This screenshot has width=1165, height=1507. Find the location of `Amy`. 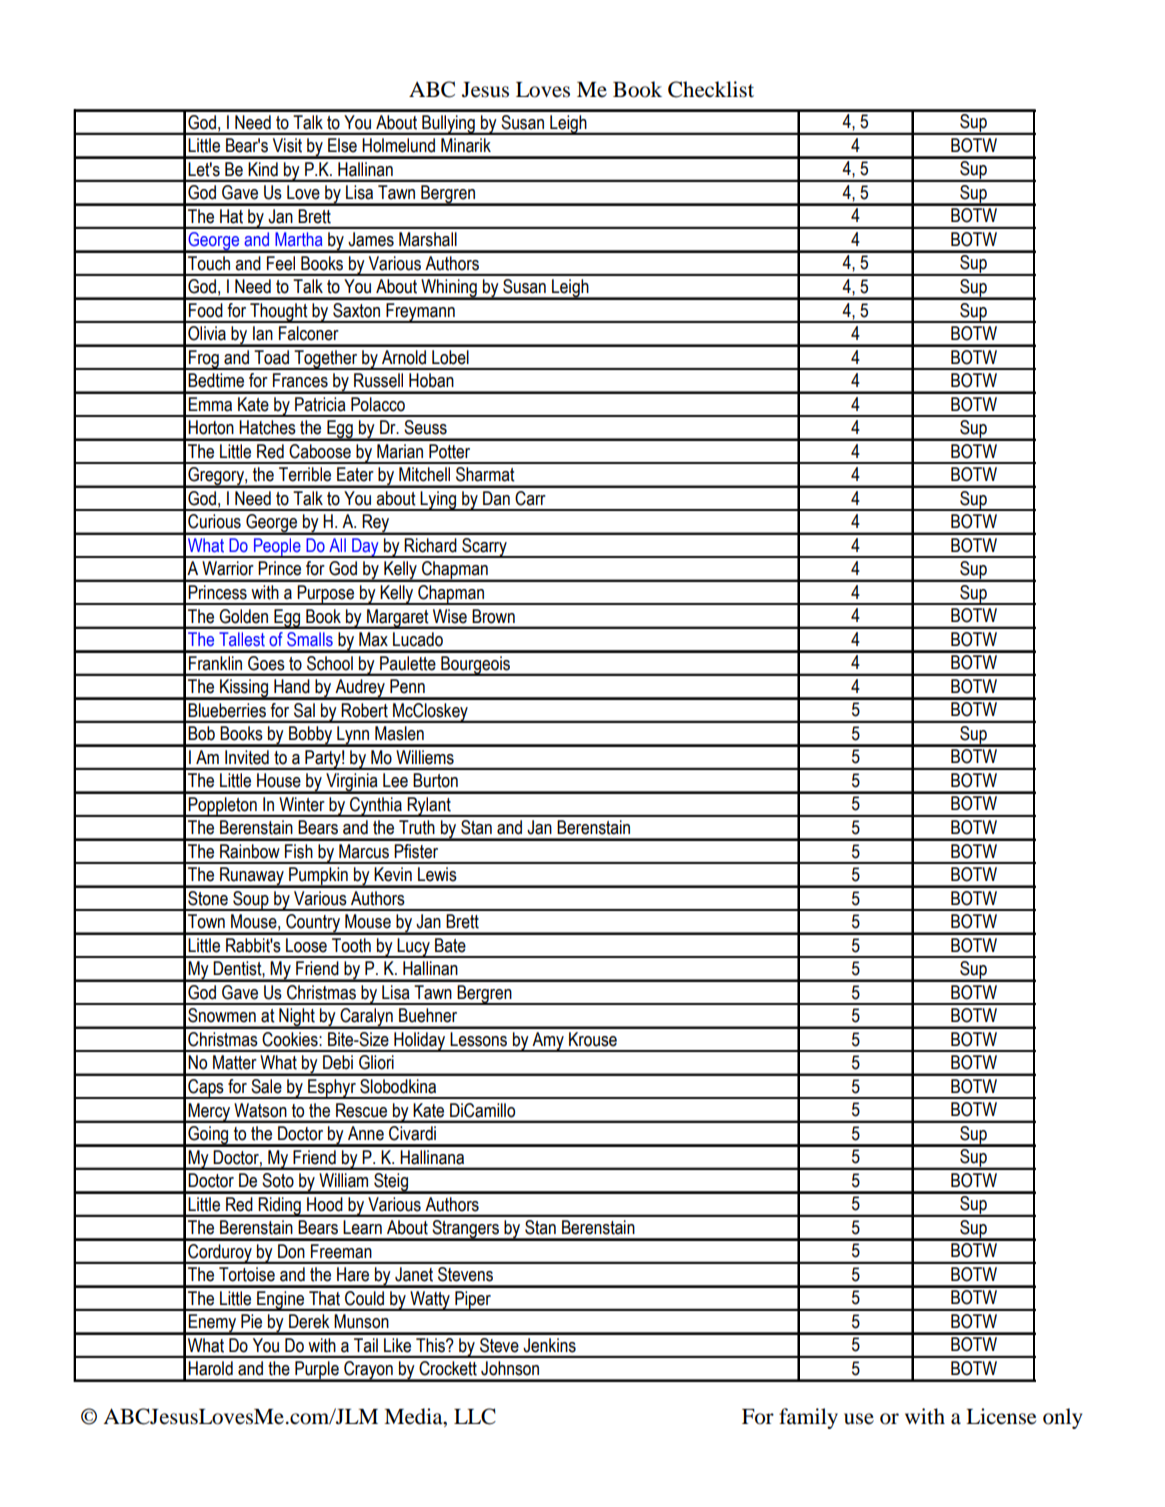

Amy is located at coordinates (548, 1042).
